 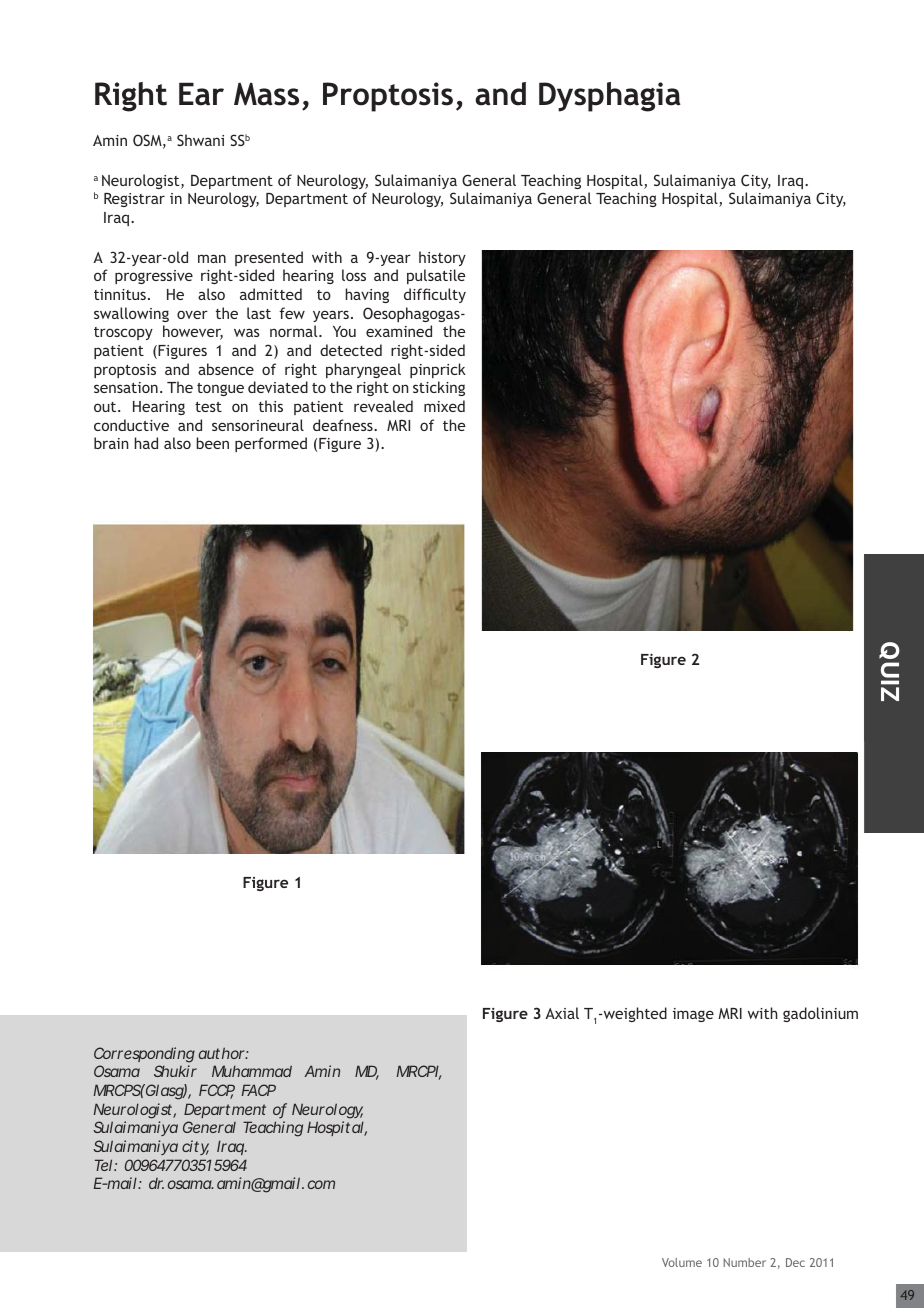 What do you see at coordinates (682, 1262) in the page?
I see `Volume` at bounding box center [682, 1262].
